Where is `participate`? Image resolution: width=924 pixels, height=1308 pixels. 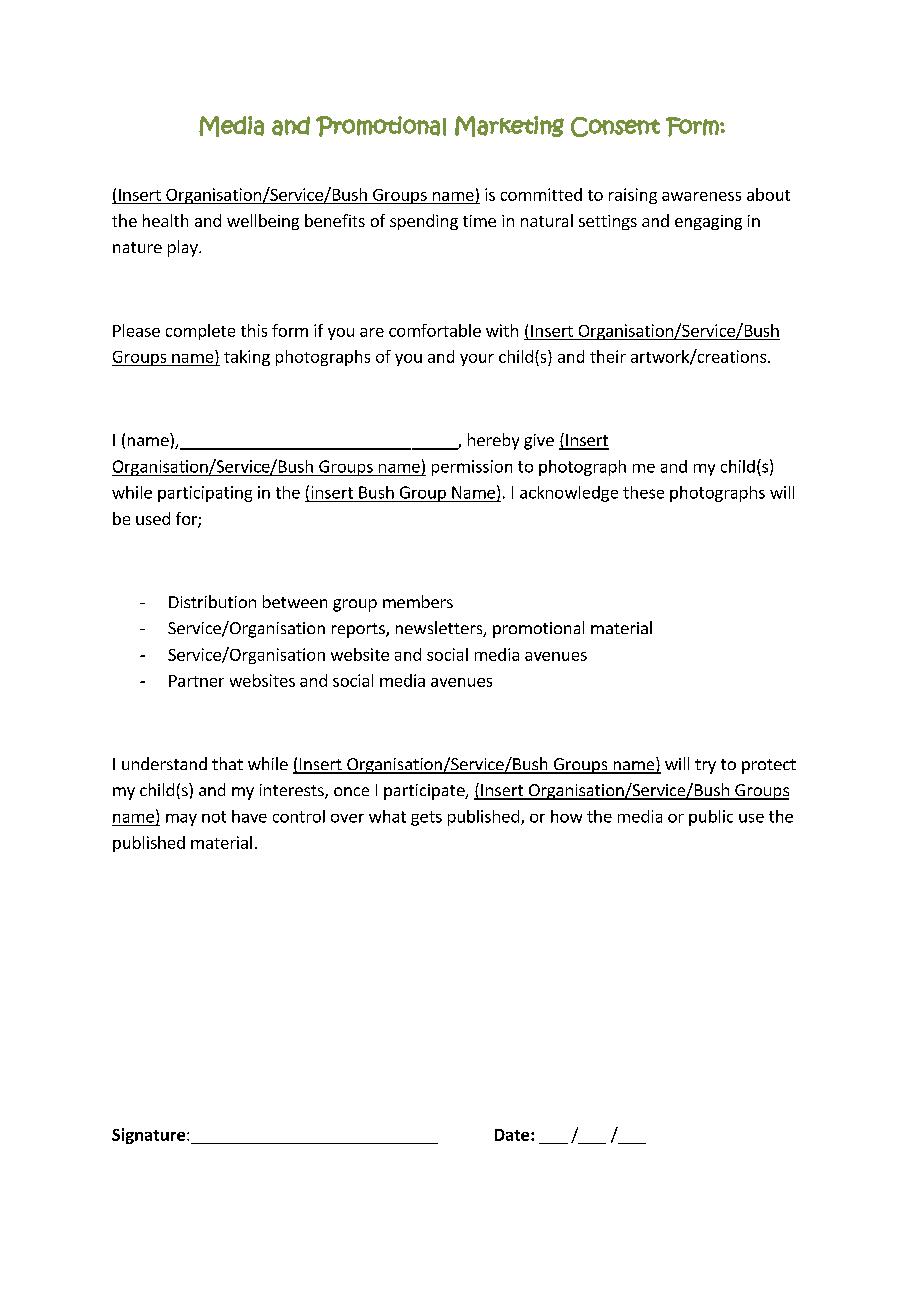 participate is located at coordinates (425, 792).
